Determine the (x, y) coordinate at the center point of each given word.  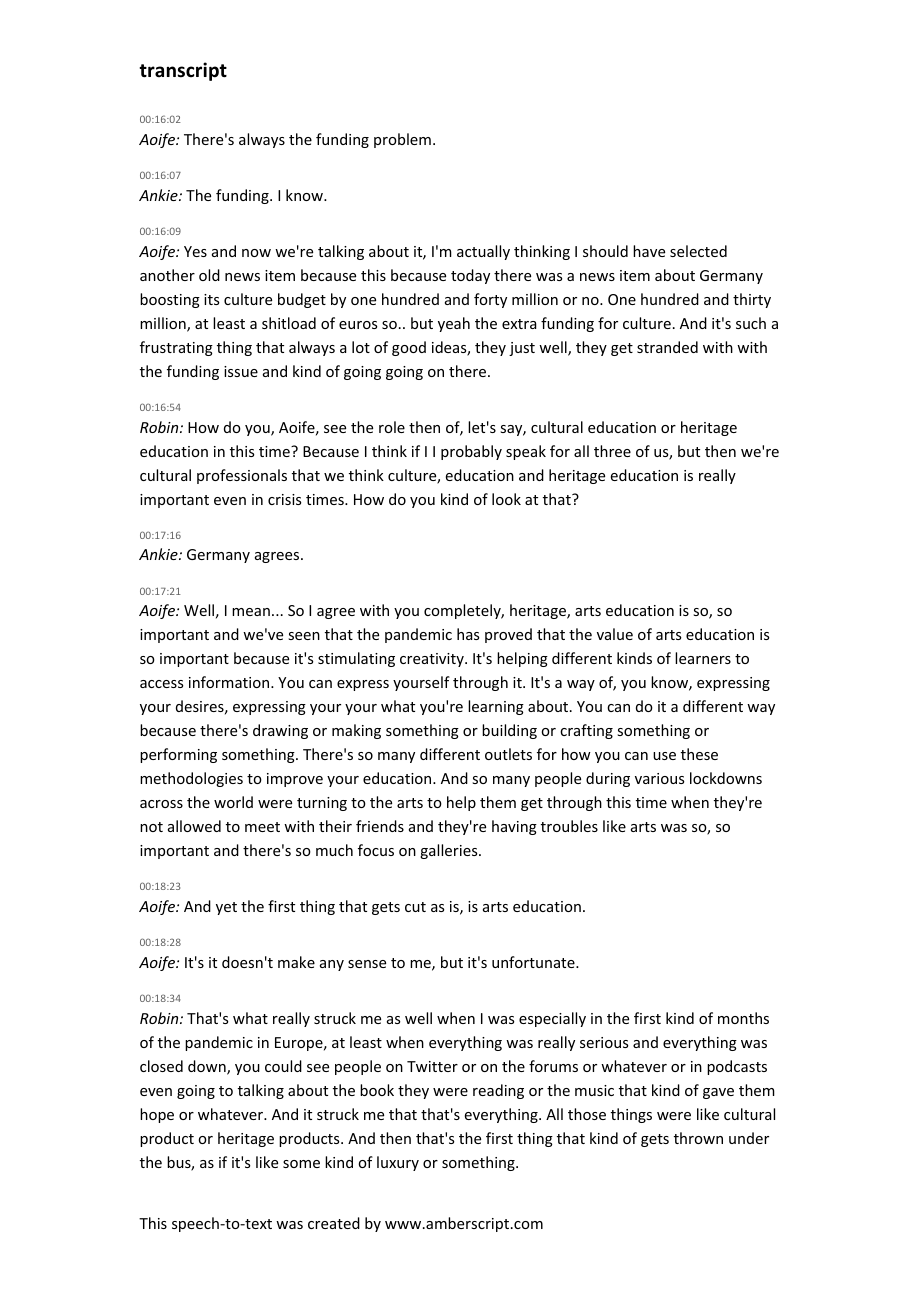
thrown (698, 1138)
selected (698, 251)
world (233, 802)
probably (471, 452)
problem (402, 140)
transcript (183, 71)
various (659, 778)
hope (157, 1115)
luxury (398, 1163)
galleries (450, 851)
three (612, 451)
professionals (242, 476)
